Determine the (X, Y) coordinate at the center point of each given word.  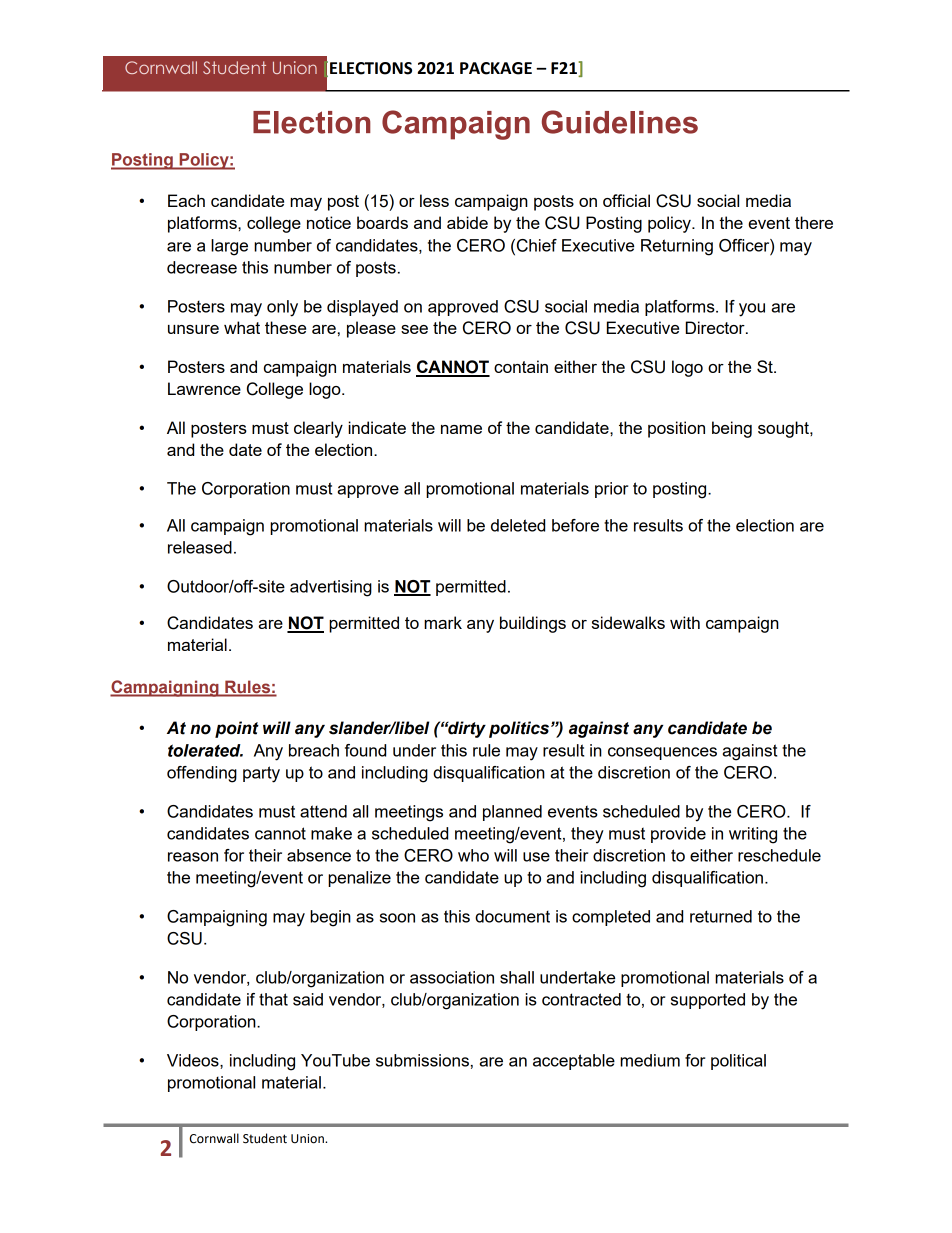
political (738, 1062)
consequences (662, 753)
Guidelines (620, 122)
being (732, 429)
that (273, 999)
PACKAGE (496, 68)
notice (329, 222)
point (237, 729)
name (461, 429)
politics (519, 729)
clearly (318, 429)
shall (517, 977)
